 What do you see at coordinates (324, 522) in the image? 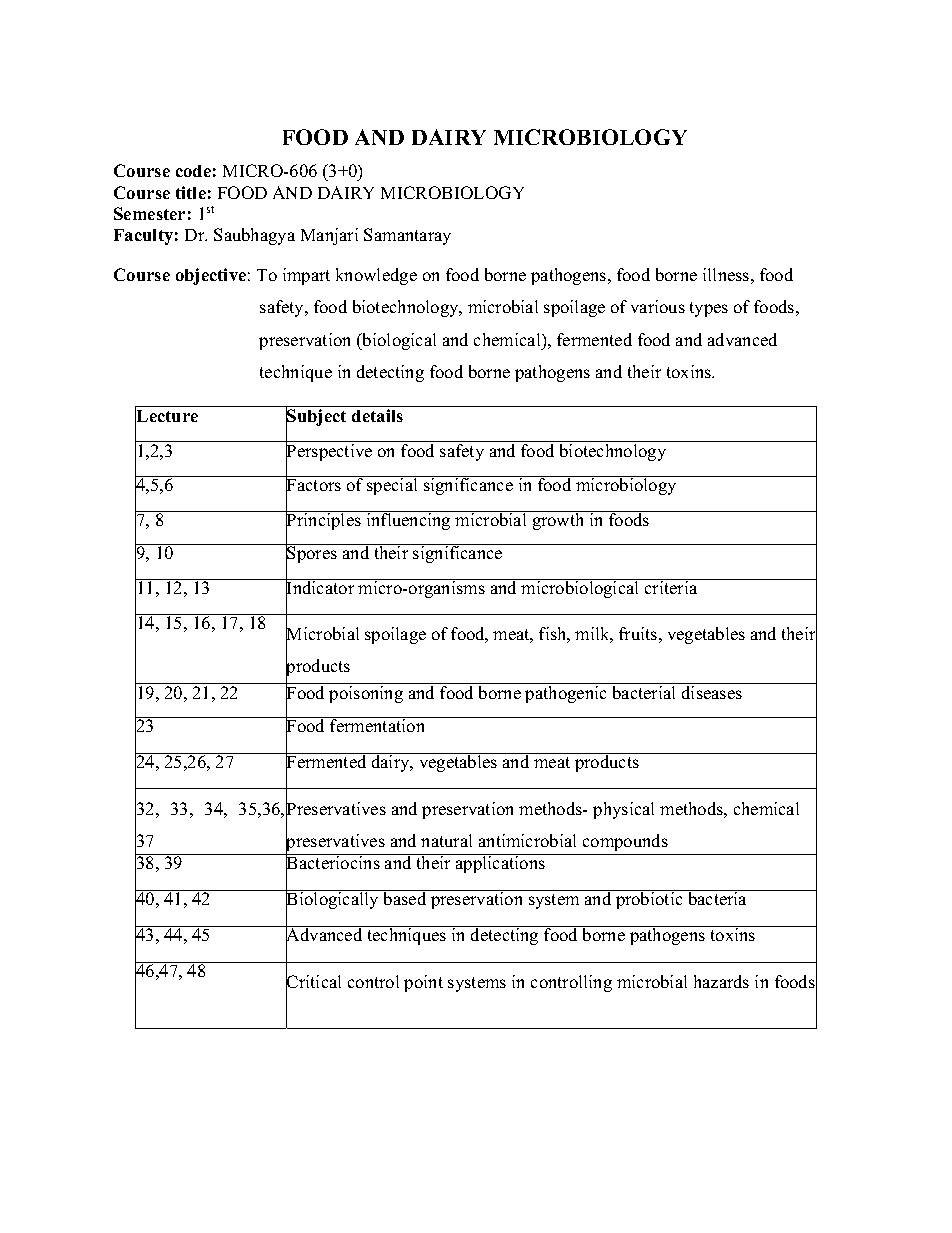
I see `Principles` at bounding box center [324, 522].
